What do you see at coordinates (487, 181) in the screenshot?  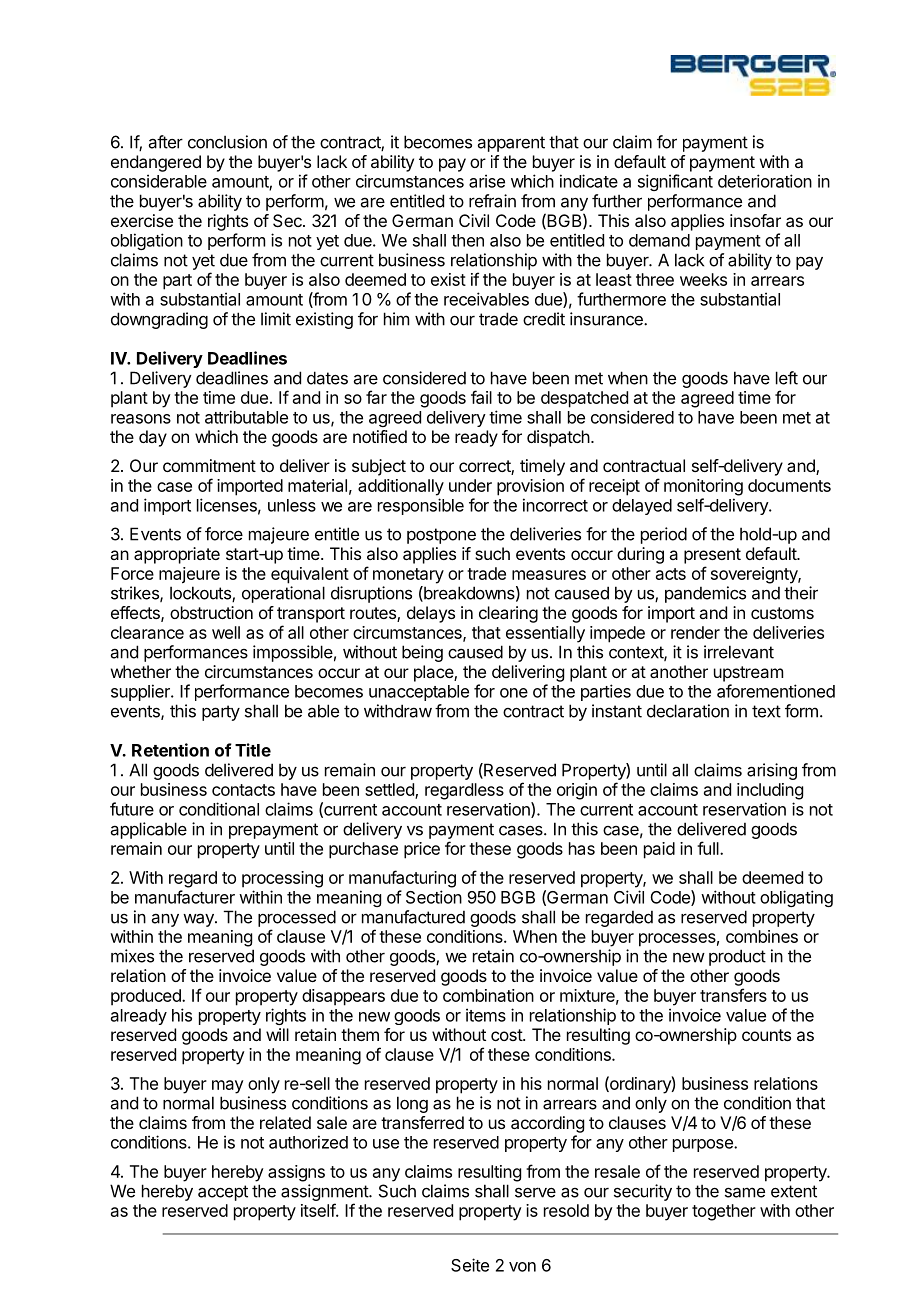 I see `arise` at bounding box center [487, 181].
